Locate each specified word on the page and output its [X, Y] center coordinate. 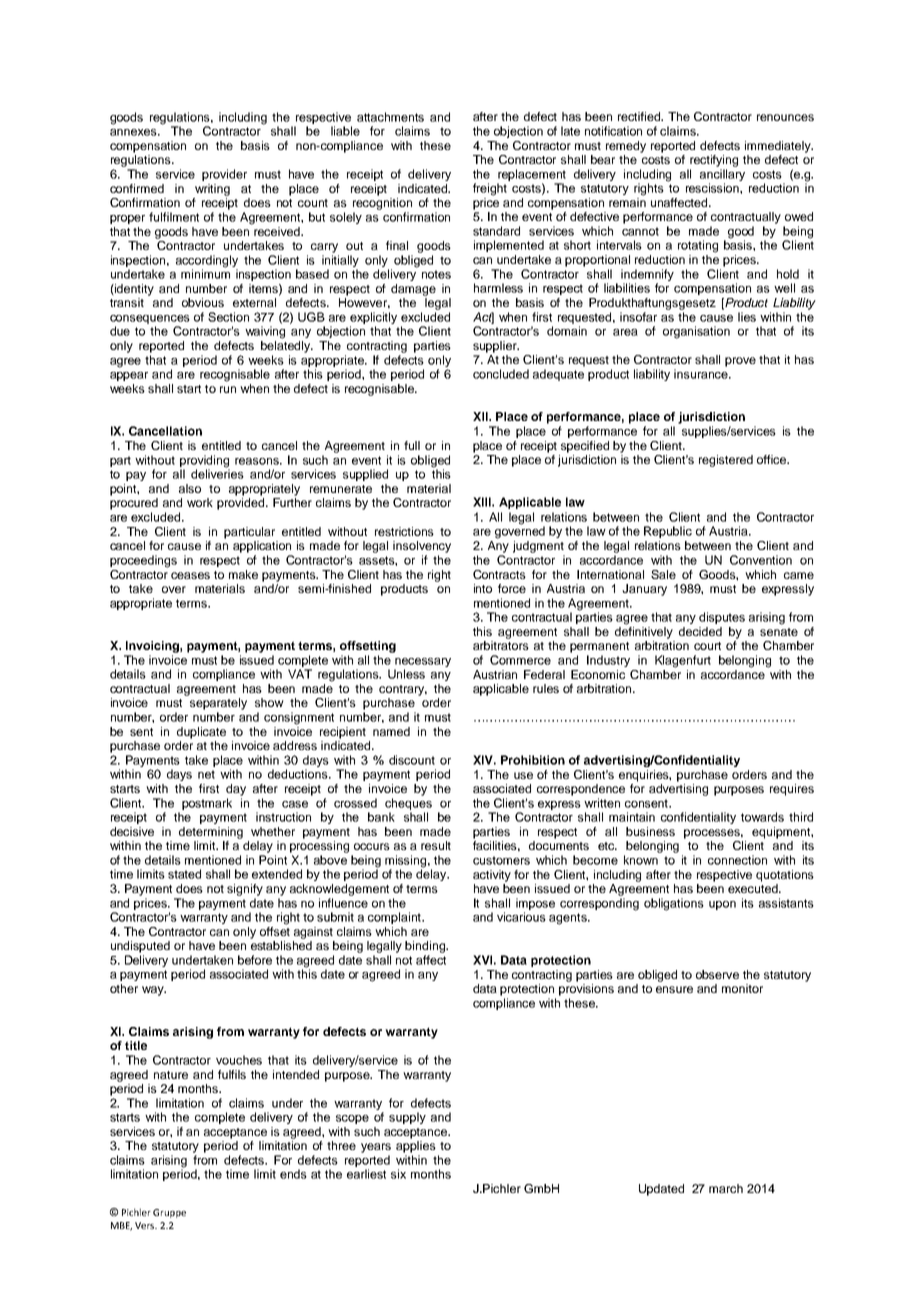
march [726, 1188]
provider [224, 175]
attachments [390, 117]
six [398, 1174]
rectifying [714, 161]
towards [762, 817]
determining [211, 833]
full [412, 445]
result [436, 845]
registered [726, 461]
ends [293, 1174]
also [190, 488]
